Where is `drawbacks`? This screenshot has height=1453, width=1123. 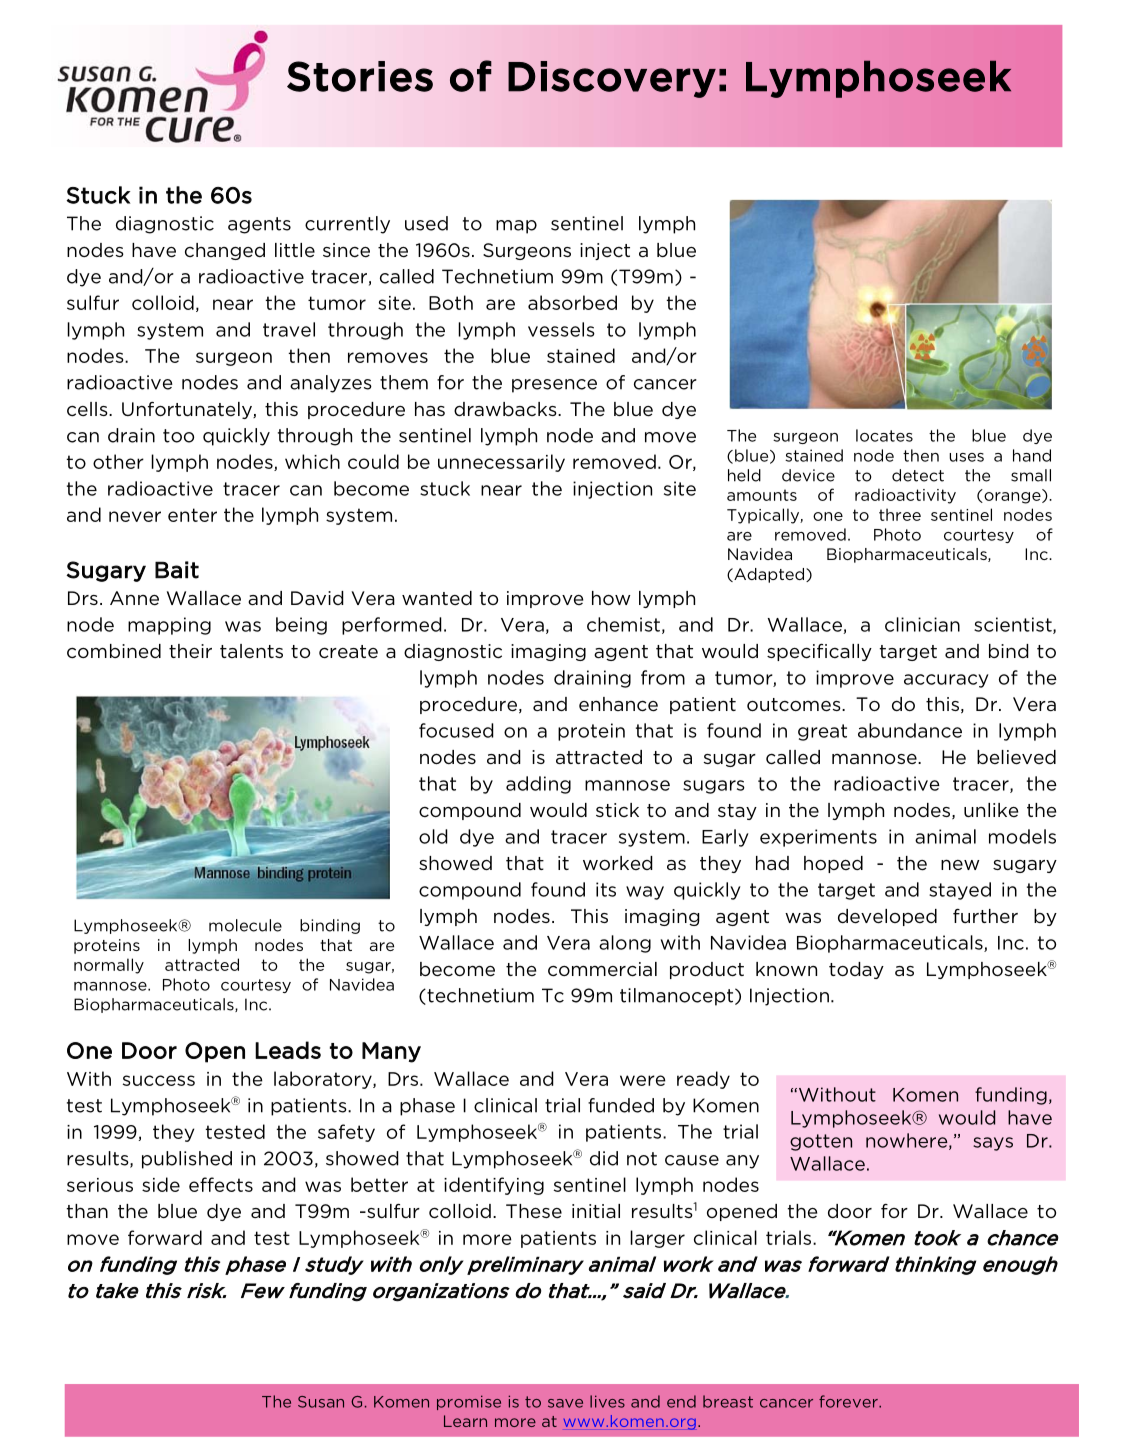
drawbacks is located at coordinates (506, 409).
